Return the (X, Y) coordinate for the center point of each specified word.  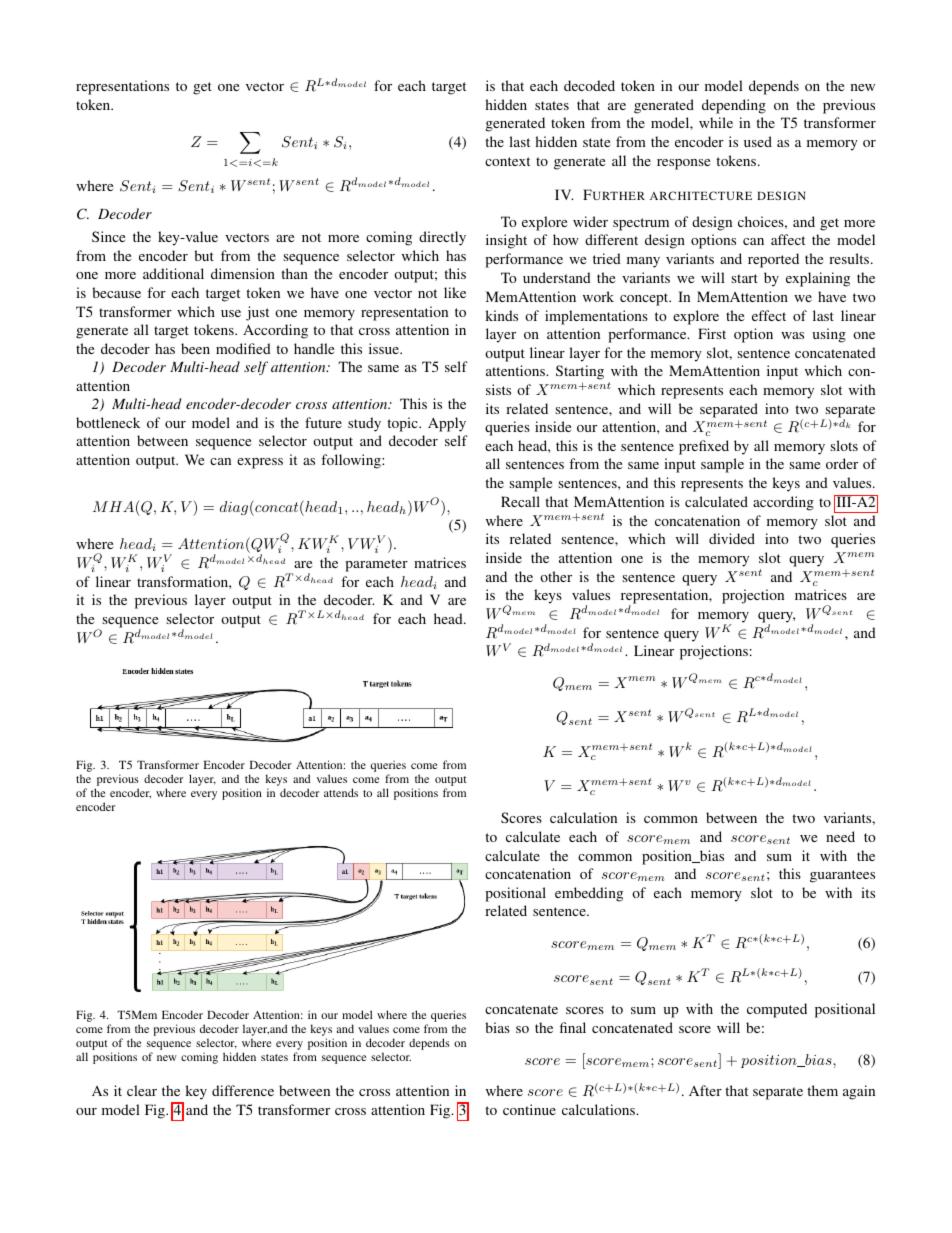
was (792, 335)
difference (243, 1090)
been (195, 348)
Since (108, 236)
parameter (376, 565)
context (507, 161)
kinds (501, 315)
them (822, 1090)
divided (732, 538)
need (840, 836)
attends (341, 792)
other (556, 576)
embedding (589, 894)
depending (734, 106)
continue (529, 1109)
